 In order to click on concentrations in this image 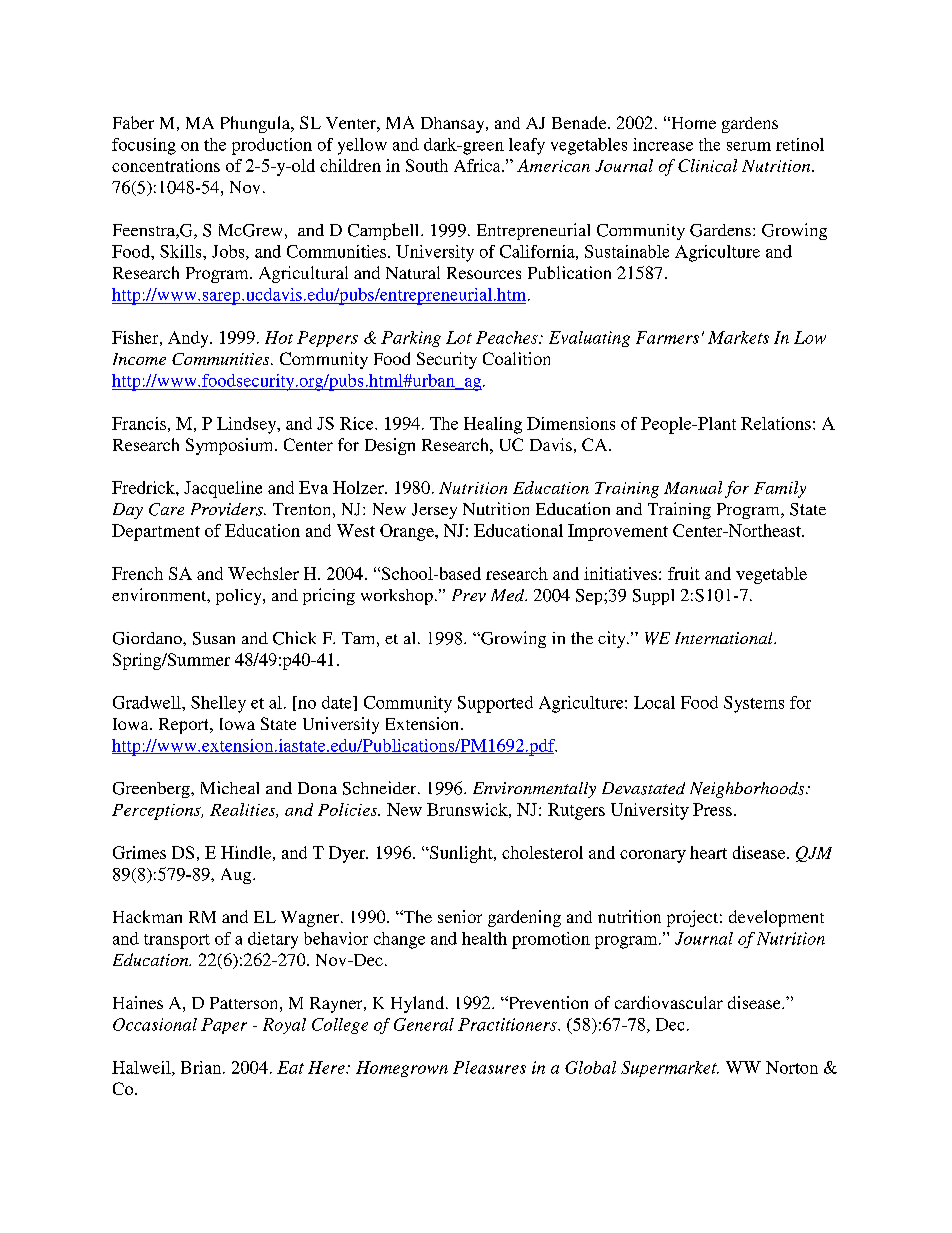, I will do `click(166, 165)`.
